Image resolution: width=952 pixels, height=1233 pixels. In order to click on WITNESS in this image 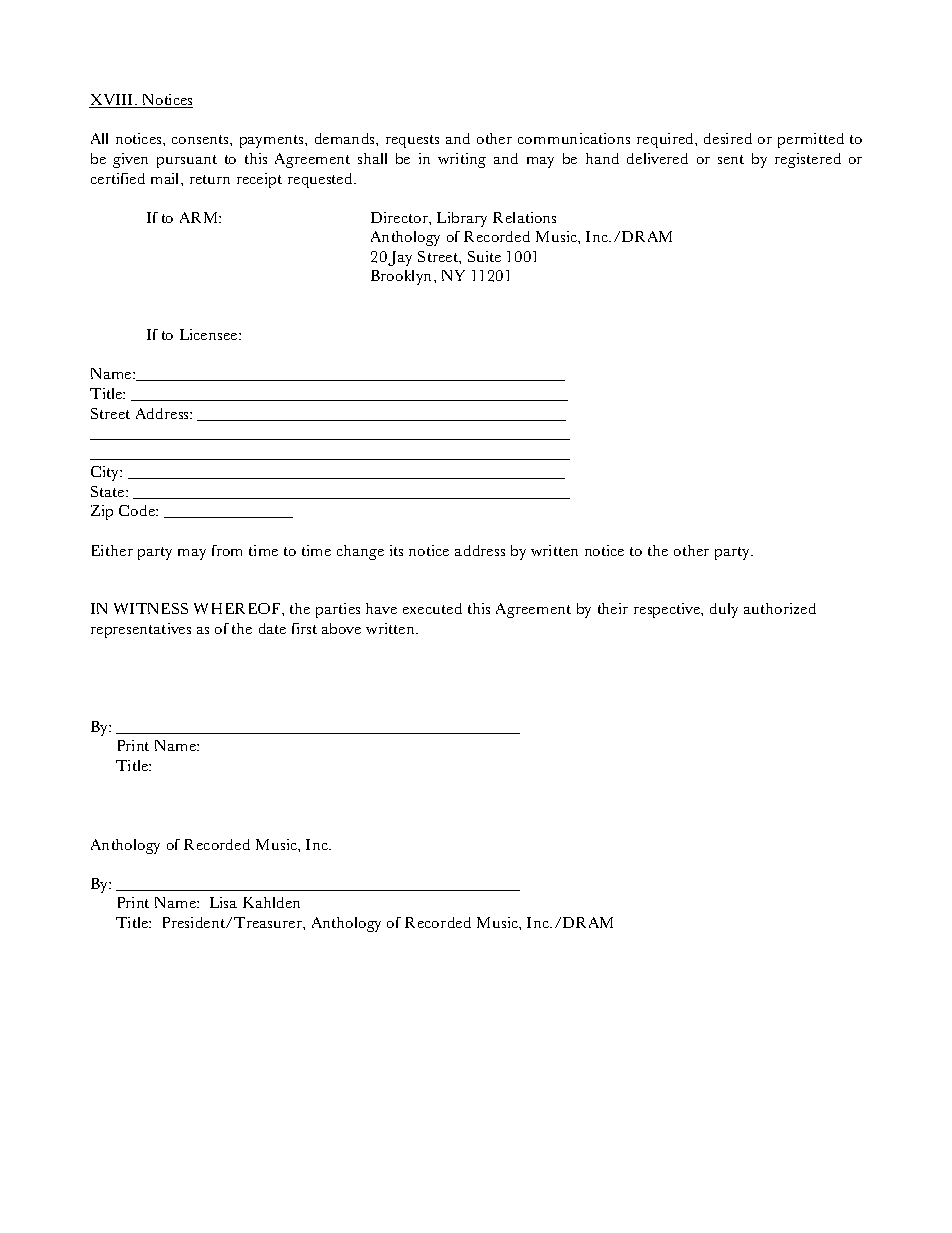, I will do `click(151, 608)`.
